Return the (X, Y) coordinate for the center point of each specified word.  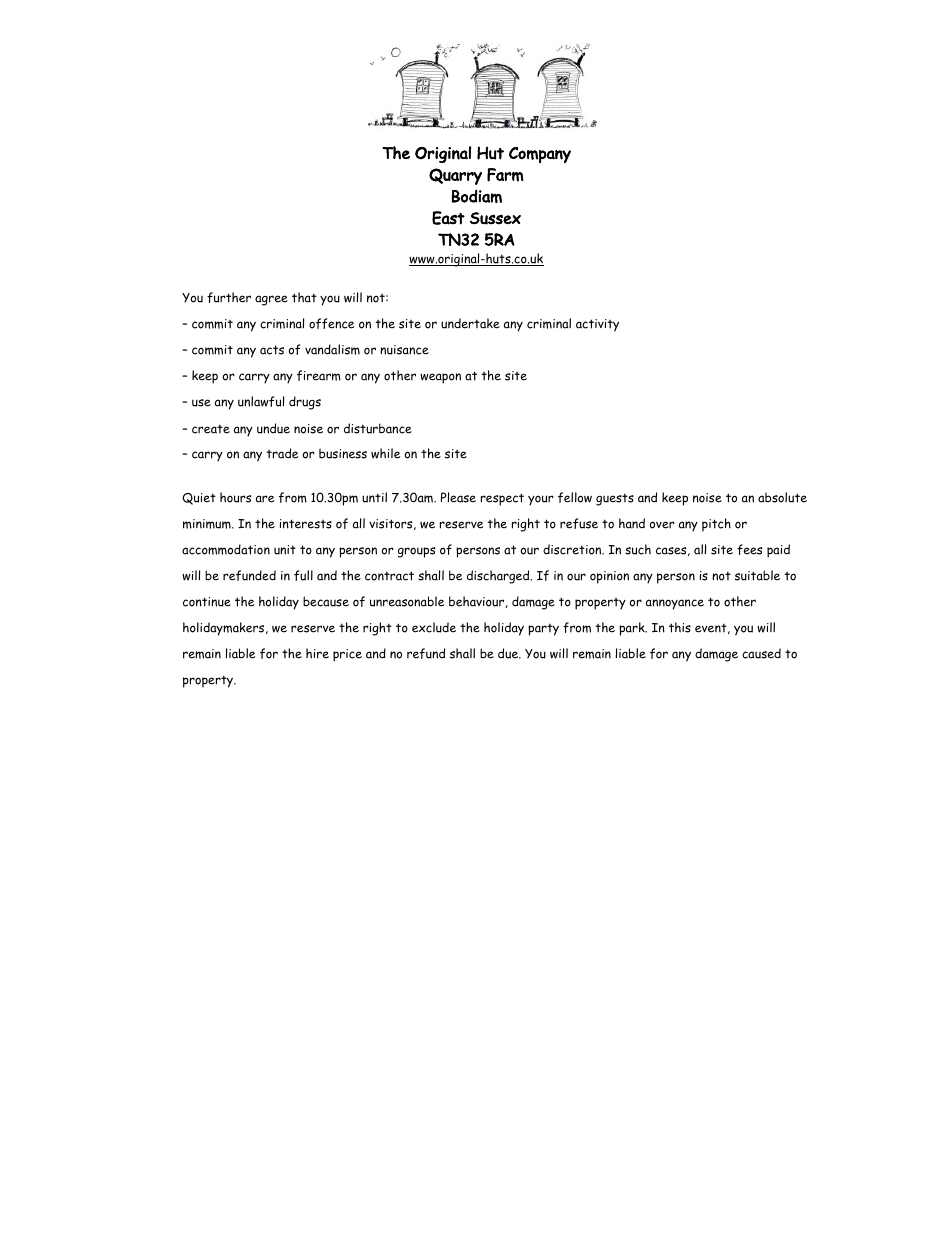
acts (272, 350)
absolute (782, 497)
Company (540, 155)
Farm (505, 175)
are (265, 499)
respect (502, 499)
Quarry (455, 176)
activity (597, 325)
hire (317, 653)
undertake (470, 323)
